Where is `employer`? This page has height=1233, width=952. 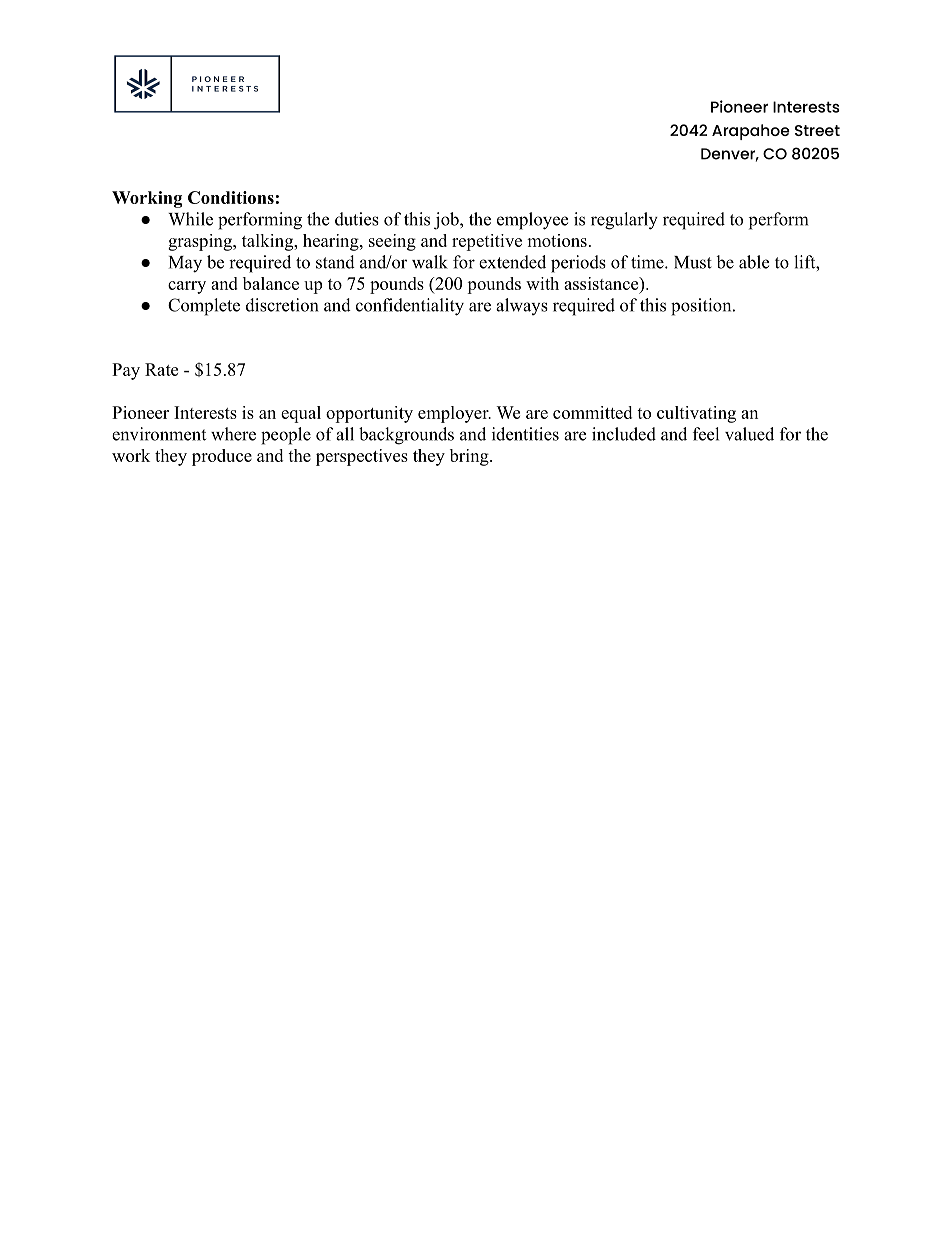
employer is located at coordinates (454, 414).
